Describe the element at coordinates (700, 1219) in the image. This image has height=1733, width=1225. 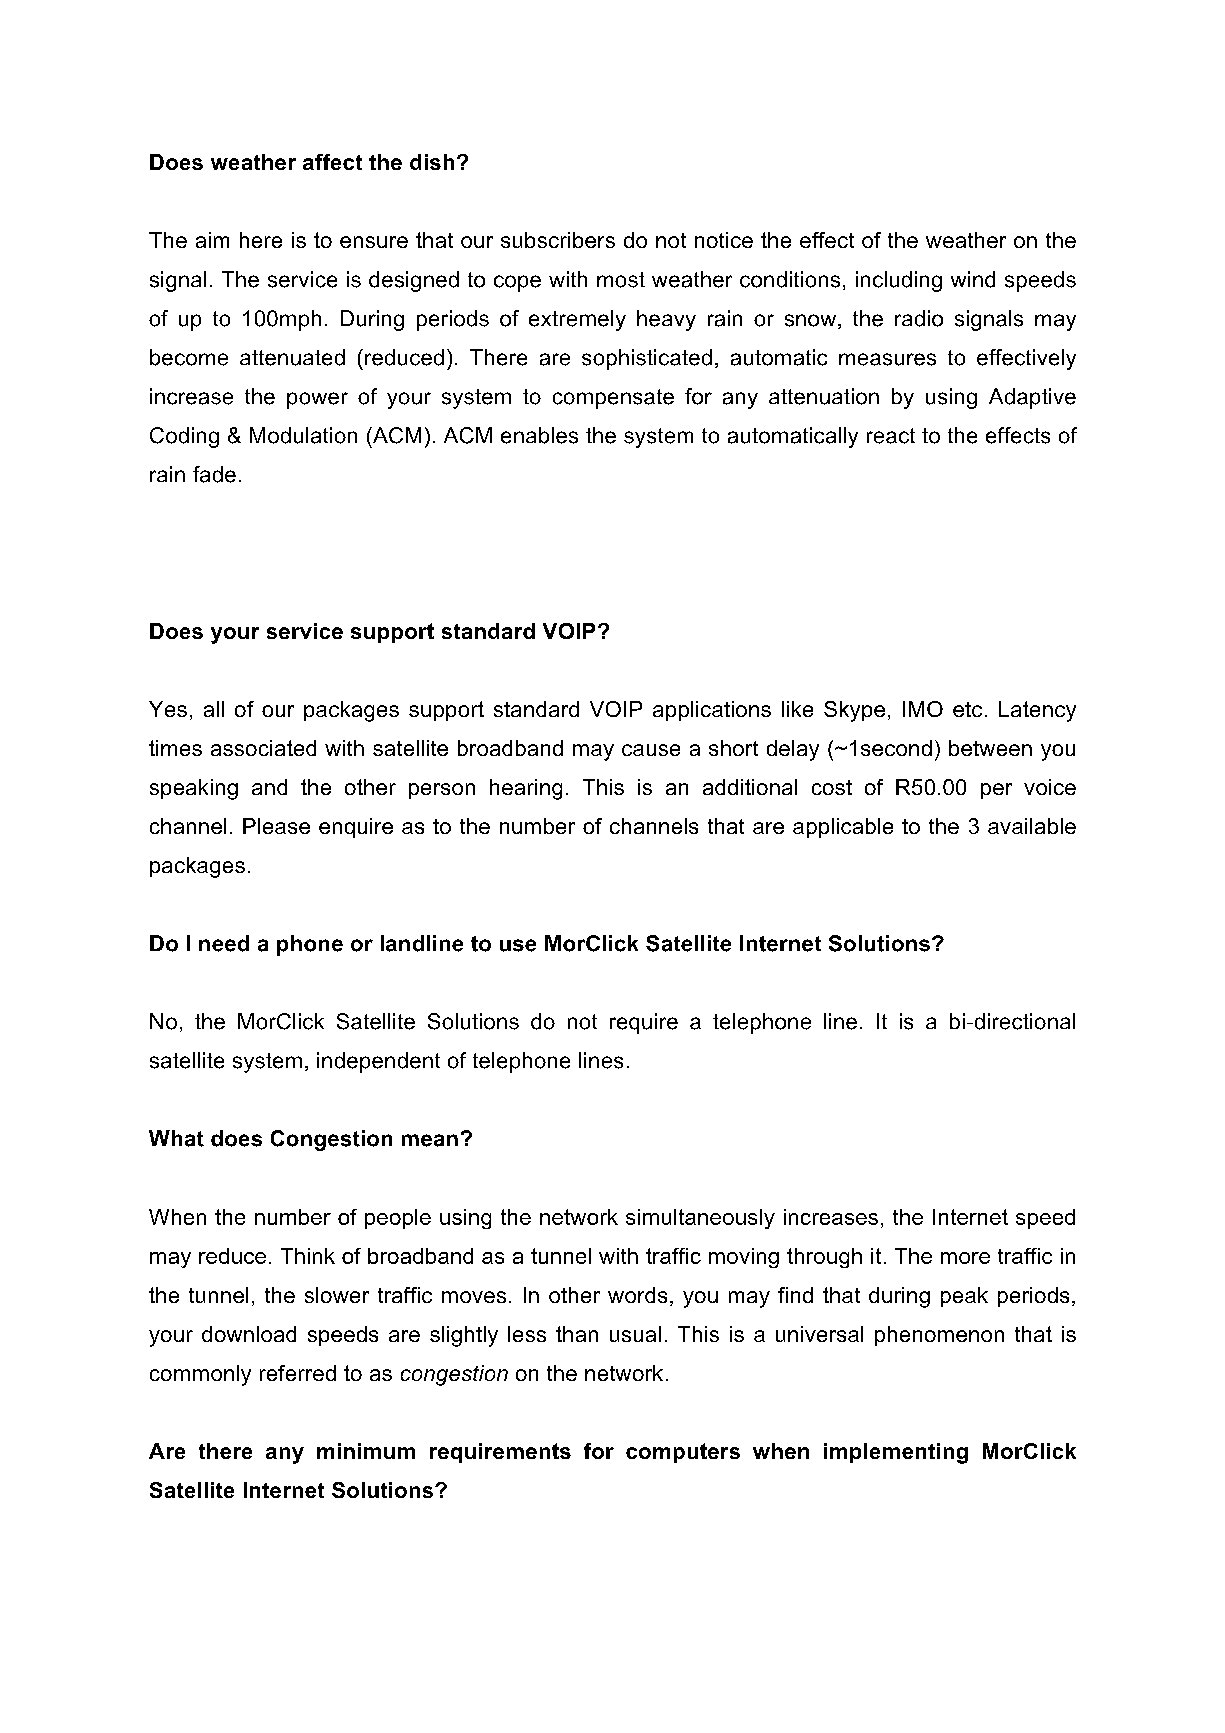
I see `simultaneously` at that location.
